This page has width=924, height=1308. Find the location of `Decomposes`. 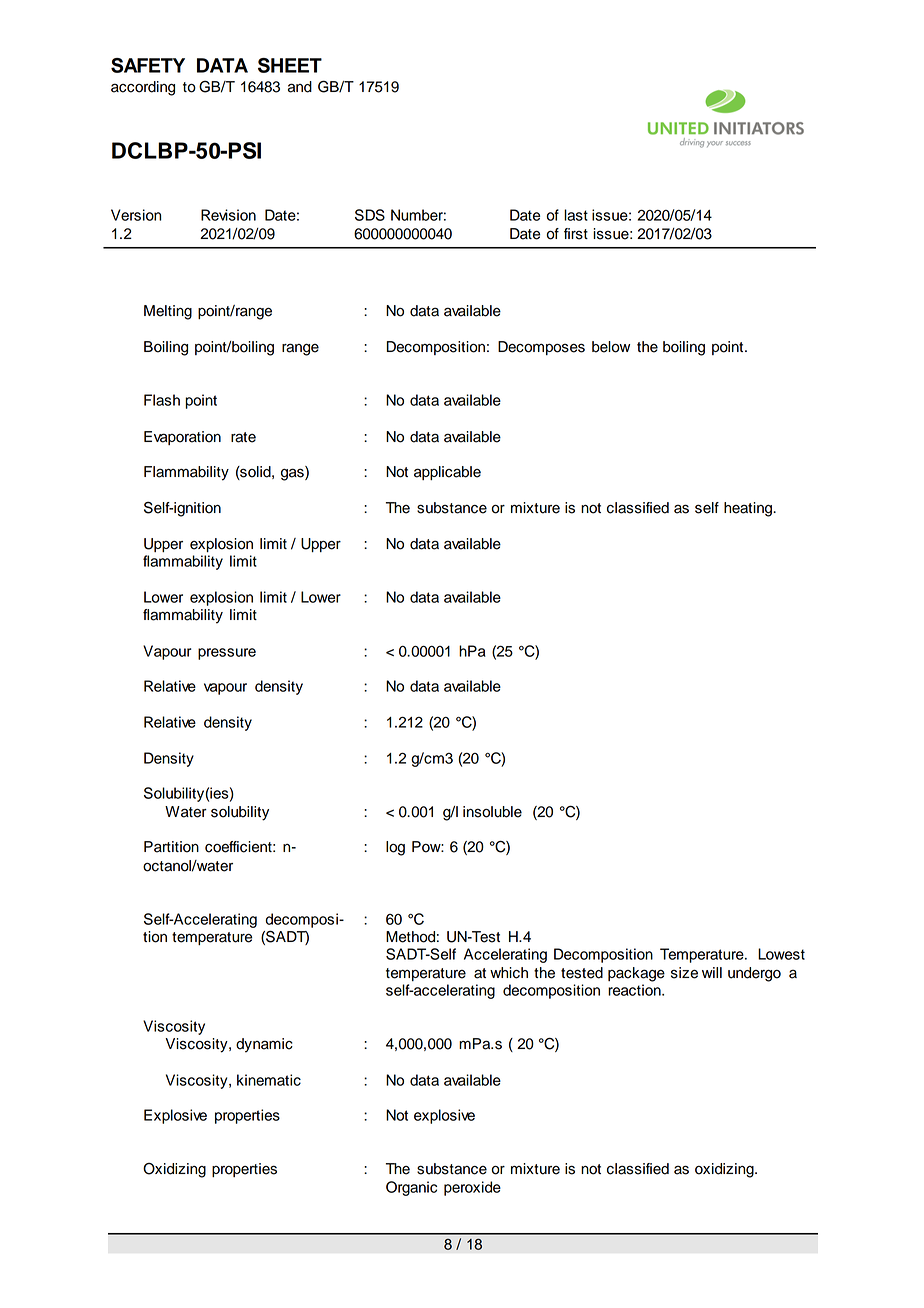

Decomposes is located at coordinates (541, 348).
